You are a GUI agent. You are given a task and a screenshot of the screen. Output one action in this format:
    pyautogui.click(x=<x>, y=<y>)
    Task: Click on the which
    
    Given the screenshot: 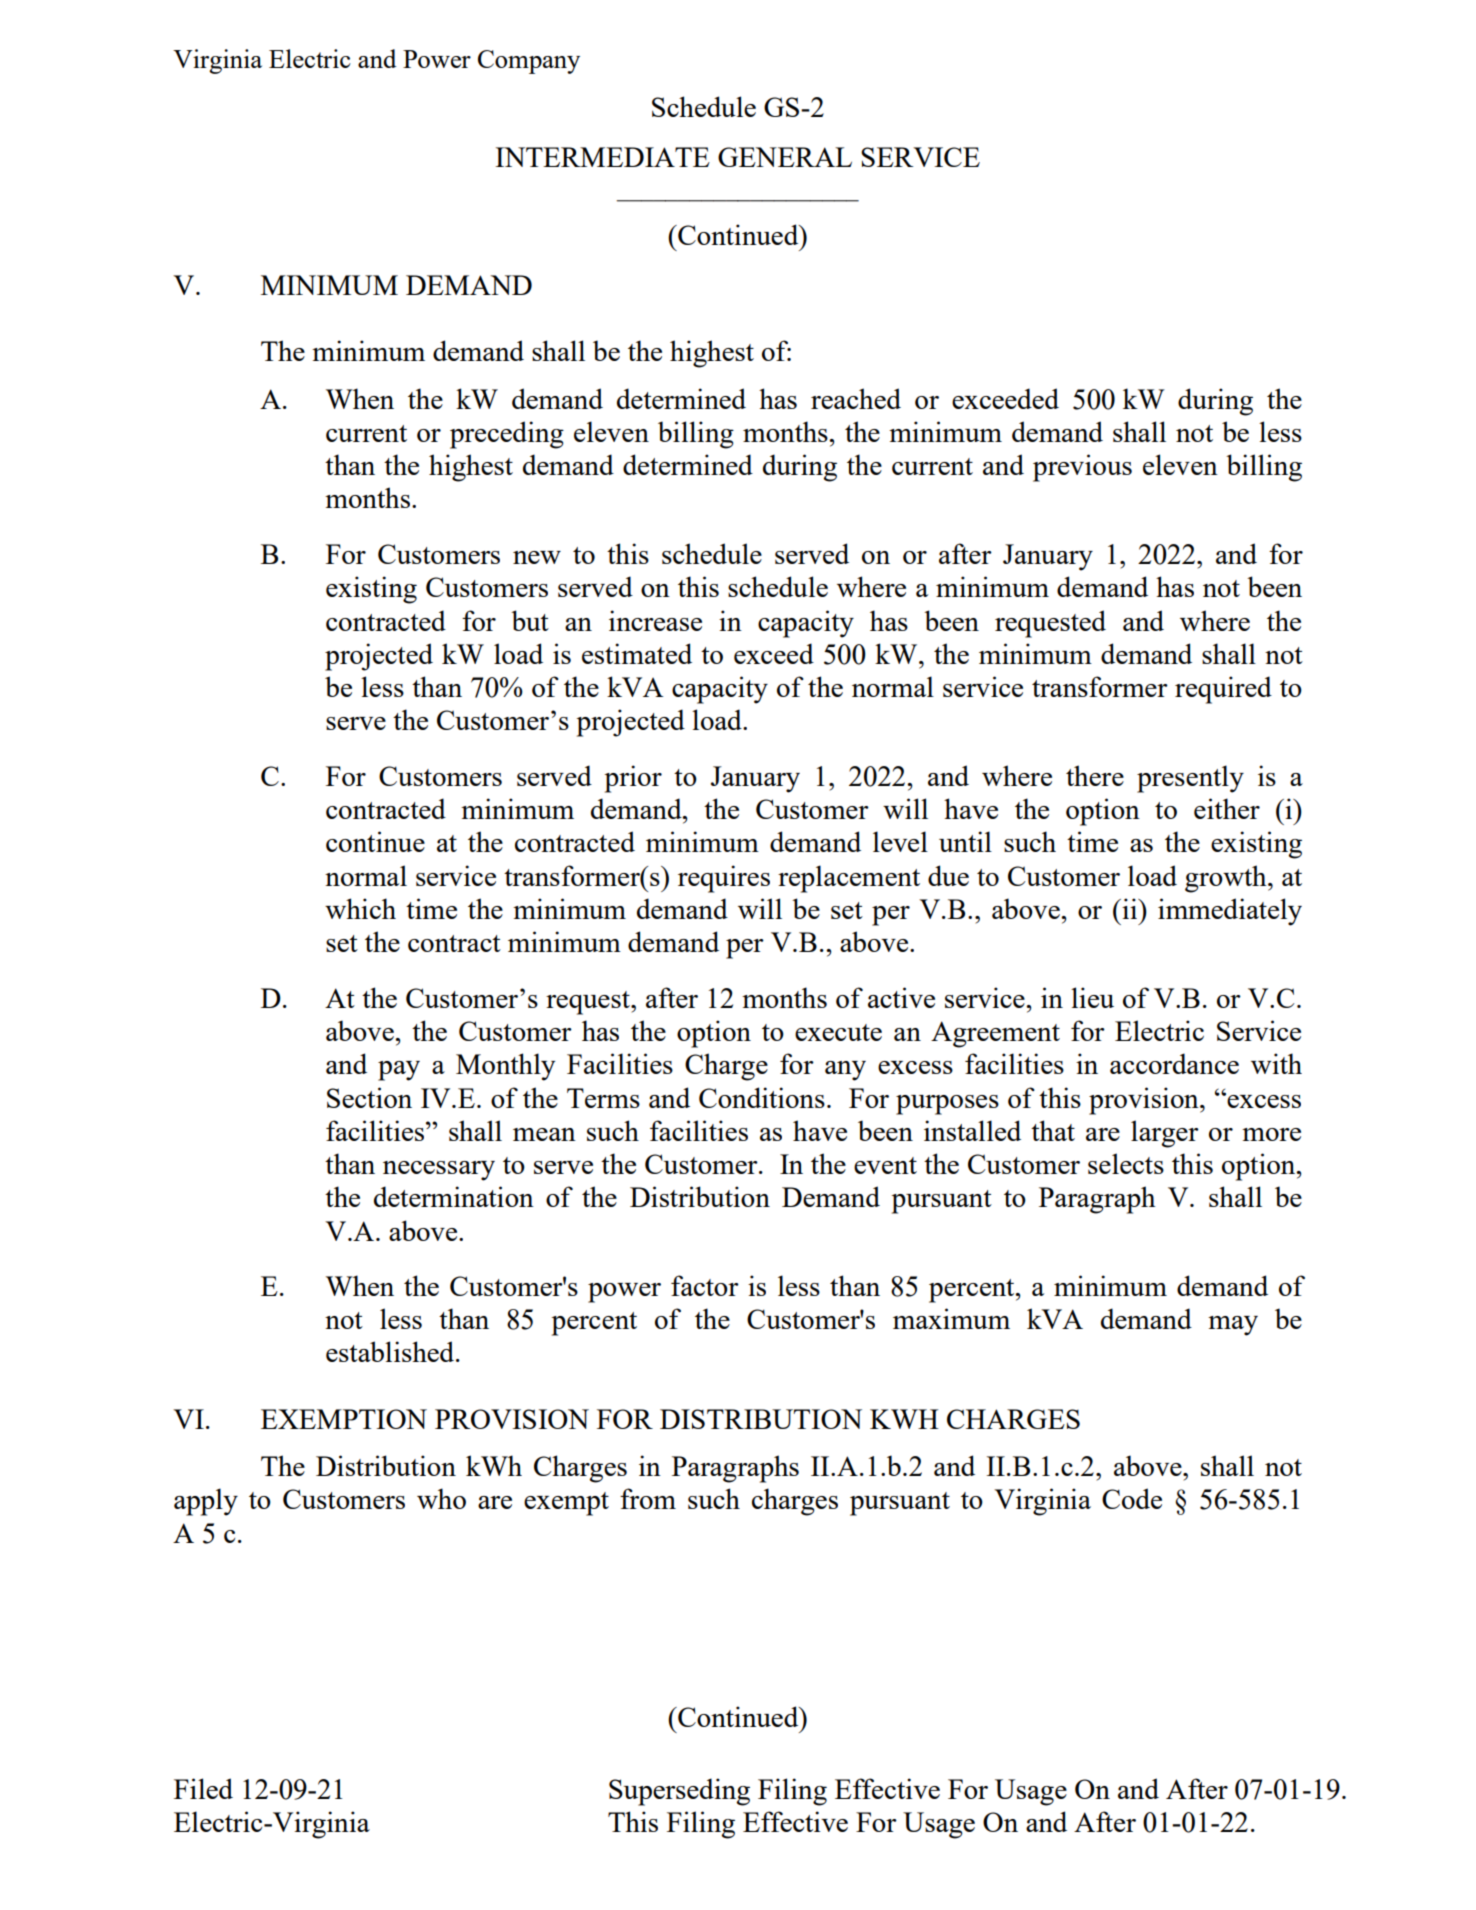 What is the action you would take?
    pyautogui.click(x=360, y=908)
